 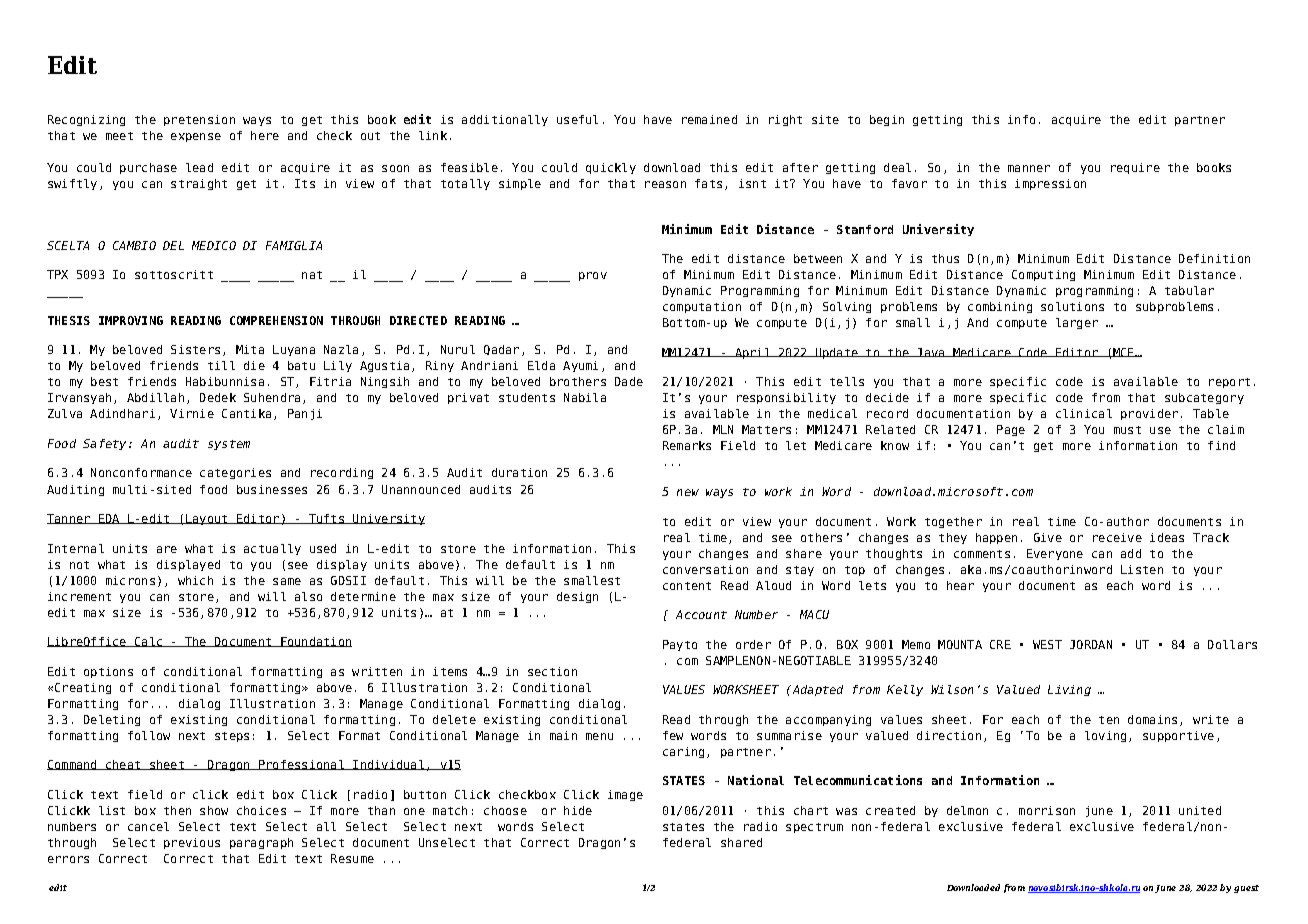 I want to click on previous, so click(x=192, y=843).
